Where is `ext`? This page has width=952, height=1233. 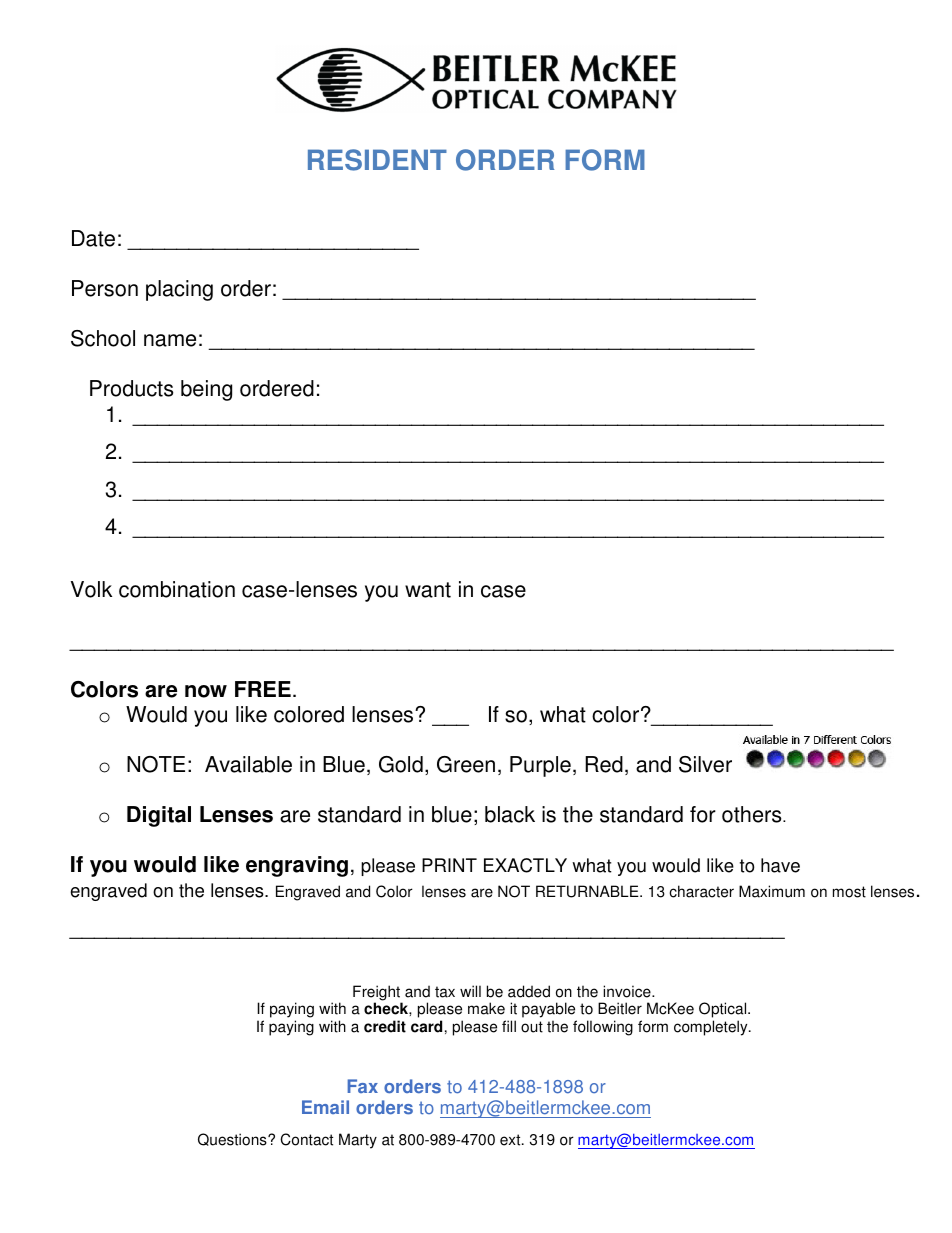
ext is located at coordinates (511, 1140).
